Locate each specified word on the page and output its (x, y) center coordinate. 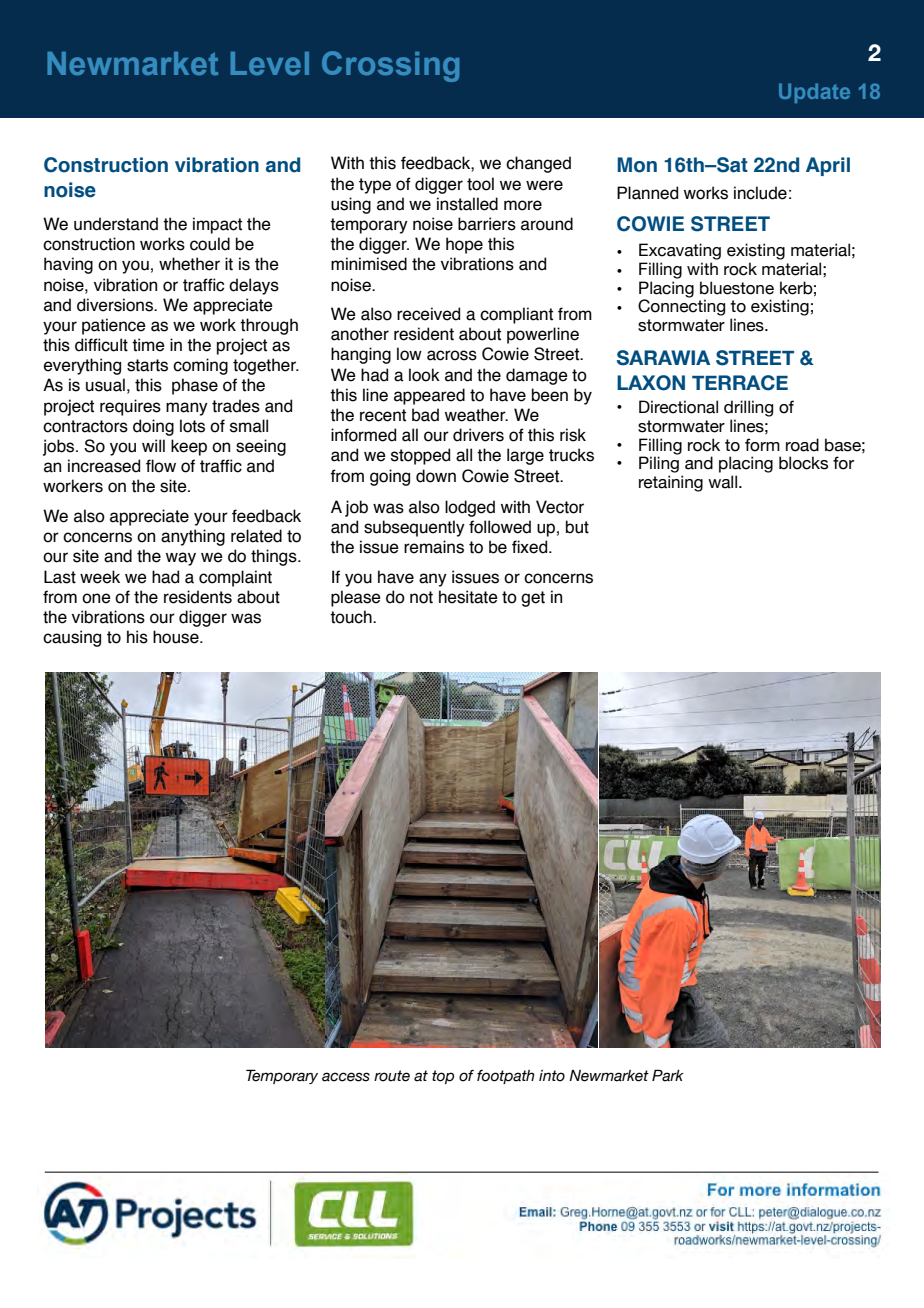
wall (724, 482)
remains (434, 547)
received (428, 314)
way (181, 559)
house (177, 637)
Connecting (681, 306)
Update (814, 93)
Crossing (390, 66)
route (392, 1076)
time (148, 345)
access (346, 1077)
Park (668, 1075)
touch (352, 617)
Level (270, 63)
